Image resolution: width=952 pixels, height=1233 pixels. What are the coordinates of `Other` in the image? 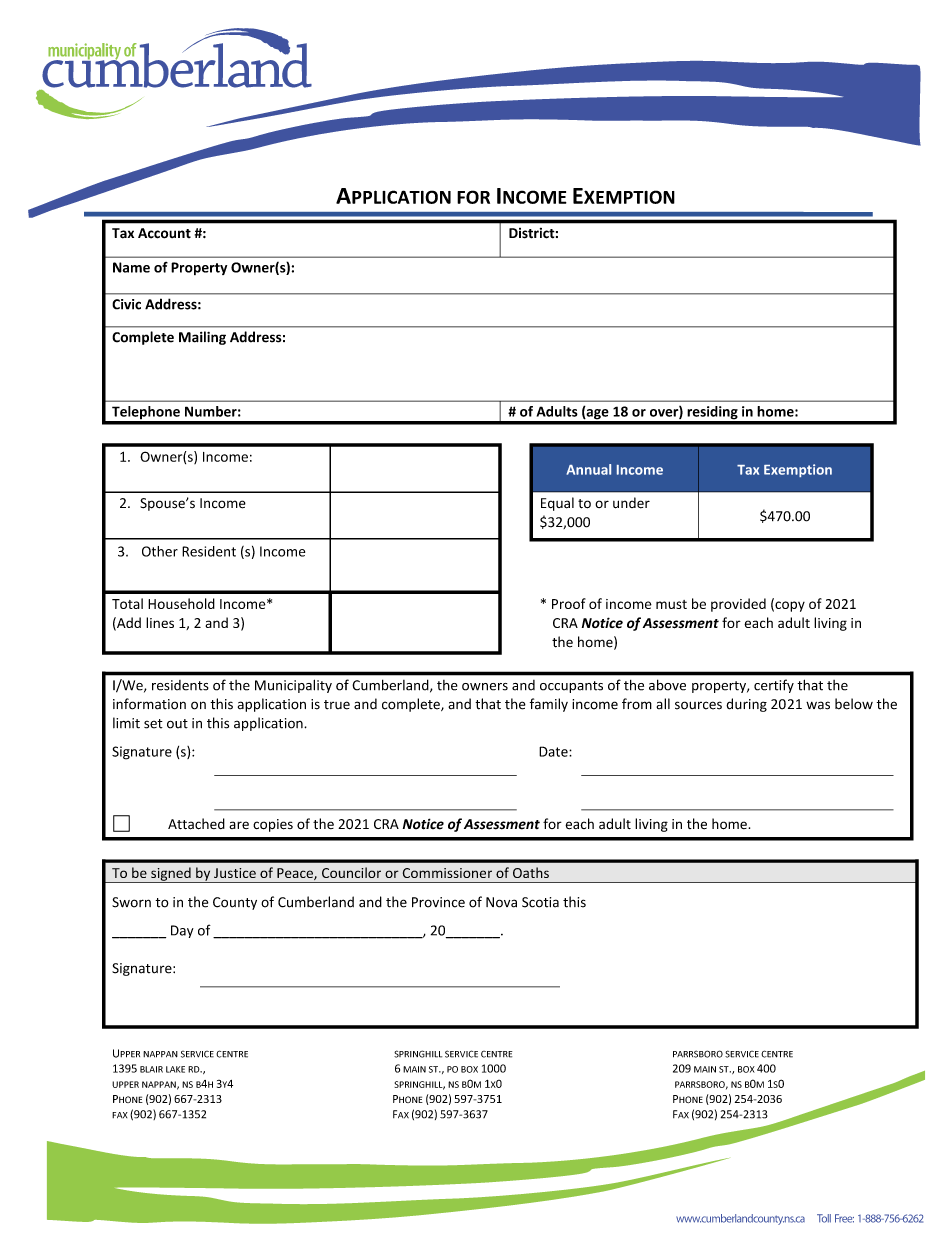 It's located at (160, 551).
